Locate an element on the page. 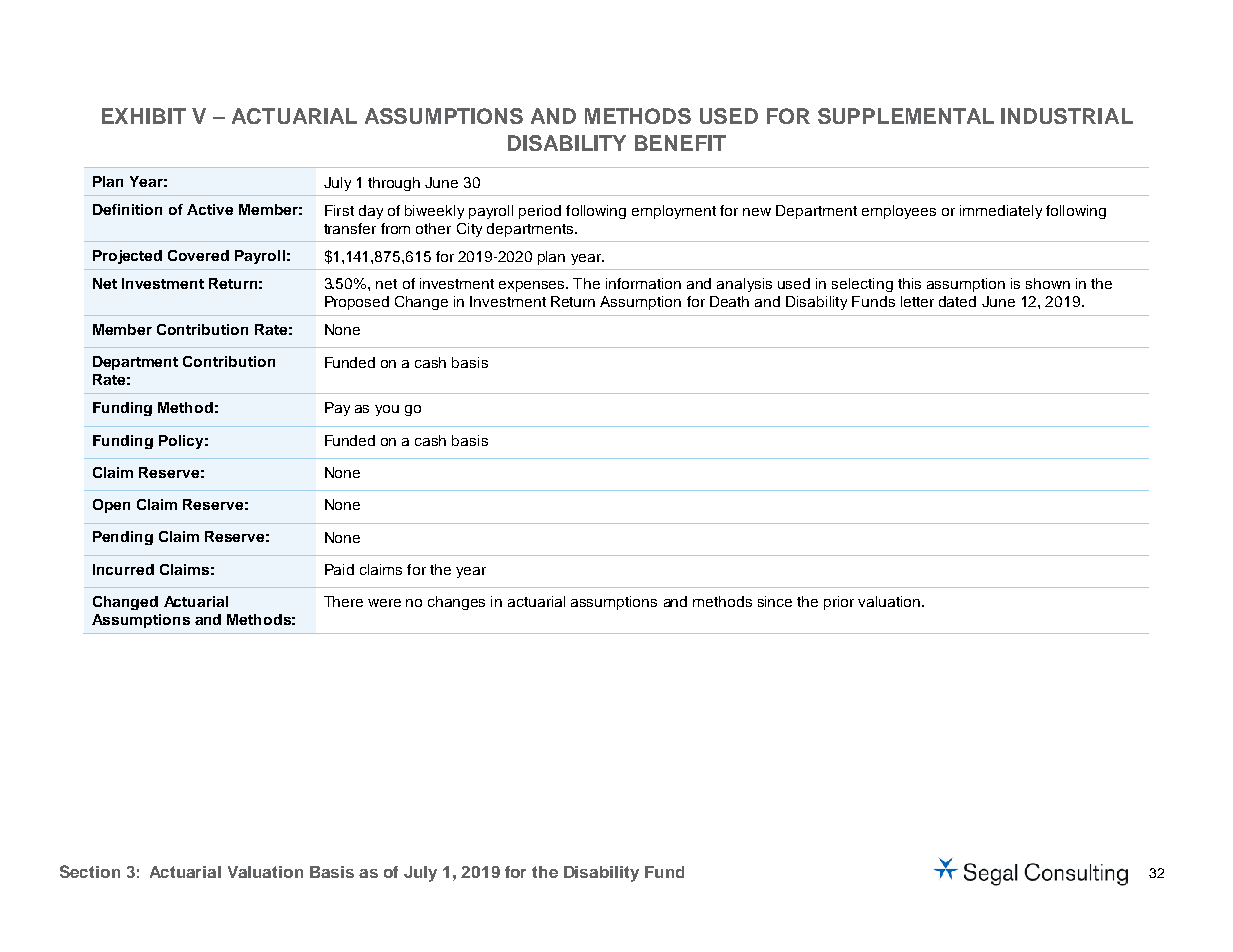  you is located at coordinates (387, 410).
